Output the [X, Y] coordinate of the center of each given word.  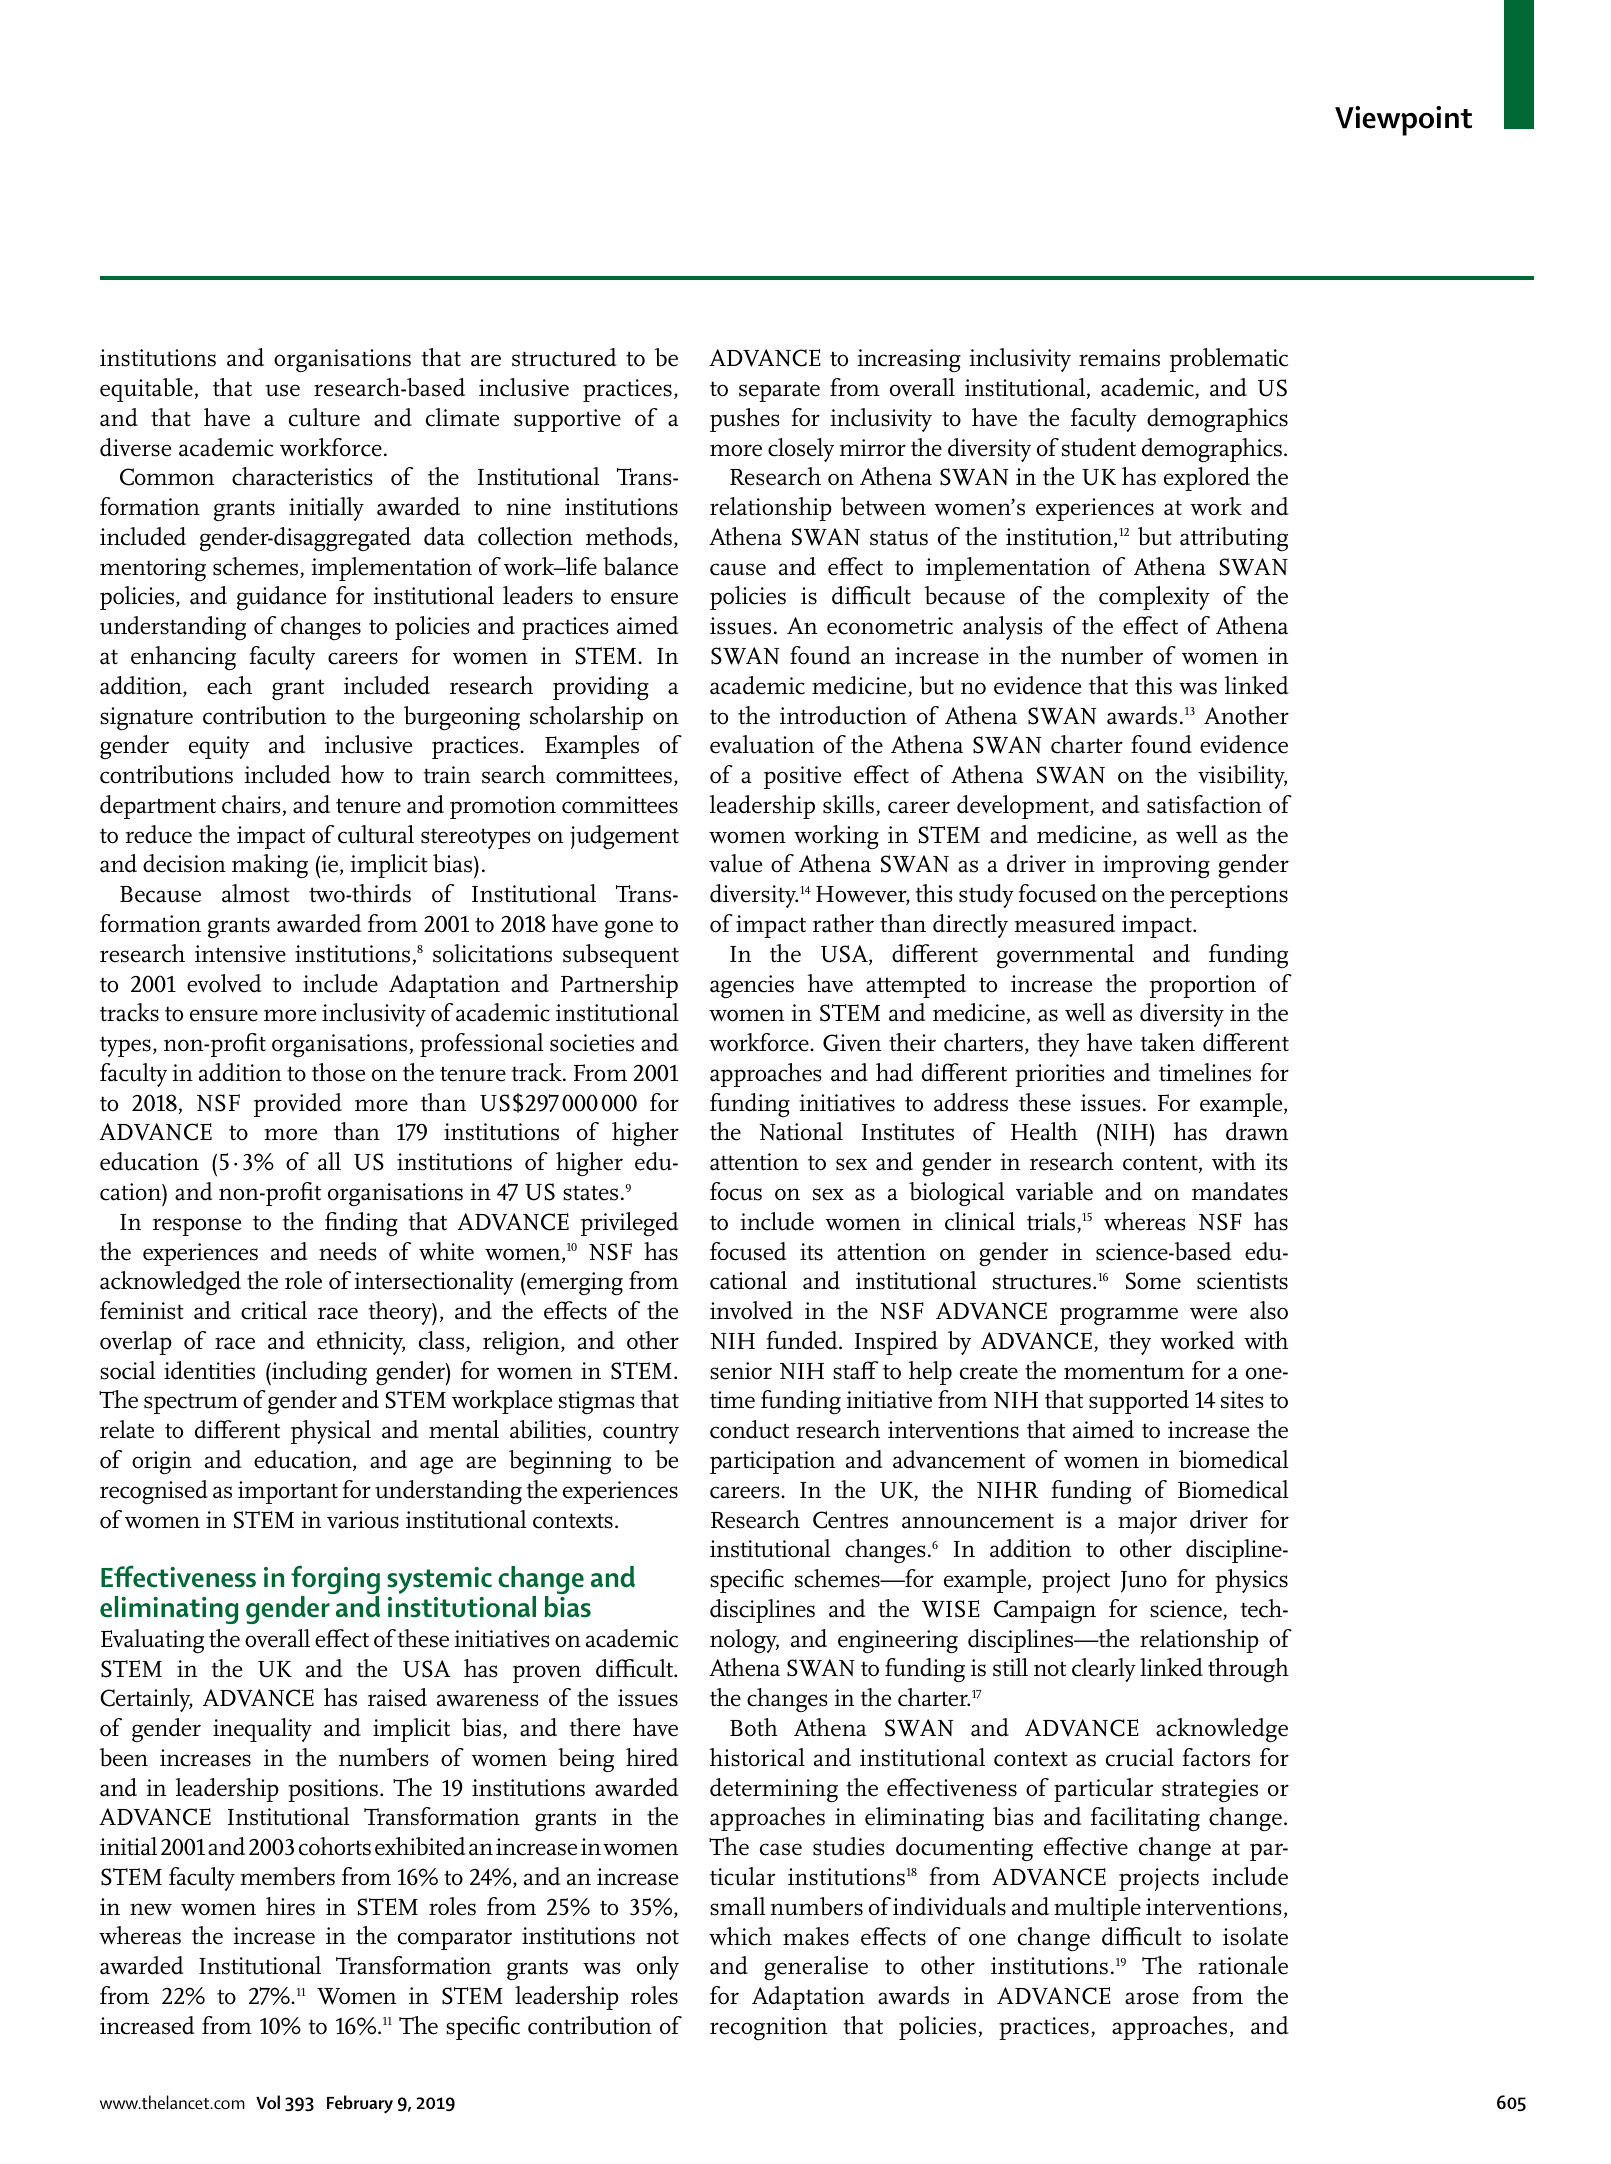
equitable [146, 390]
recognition [768, 2029]
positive [802, 777]
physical [331, 1432]
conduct [749, 1429]
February [360, 2104]
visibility [1242, 777]
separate [779, 391]
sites [1242, 1400]
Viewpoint [1403, 121]
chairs [251, 804]
